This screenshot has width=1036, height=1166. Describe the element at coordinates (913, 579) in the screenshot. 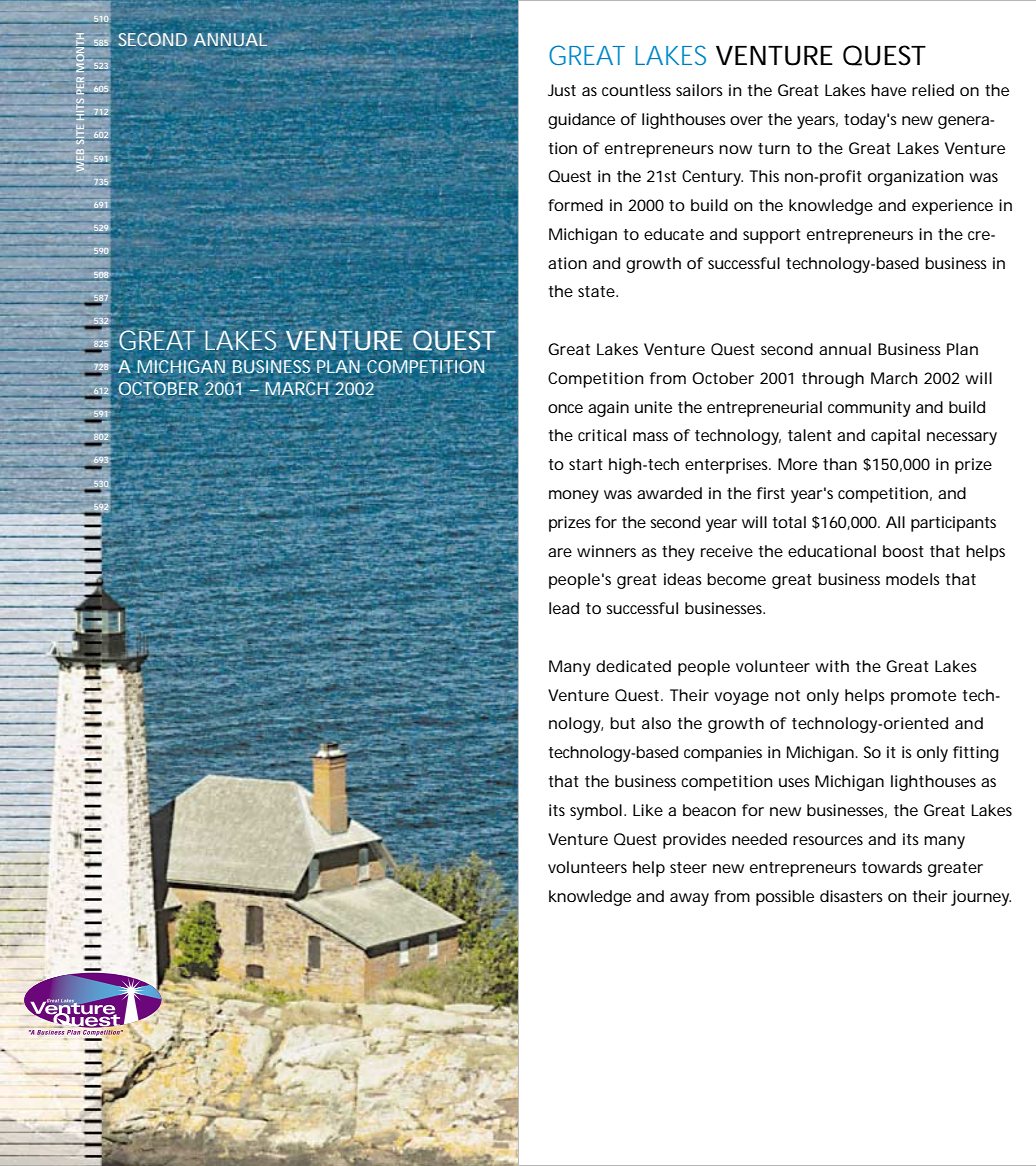

I see `models` at that location.
